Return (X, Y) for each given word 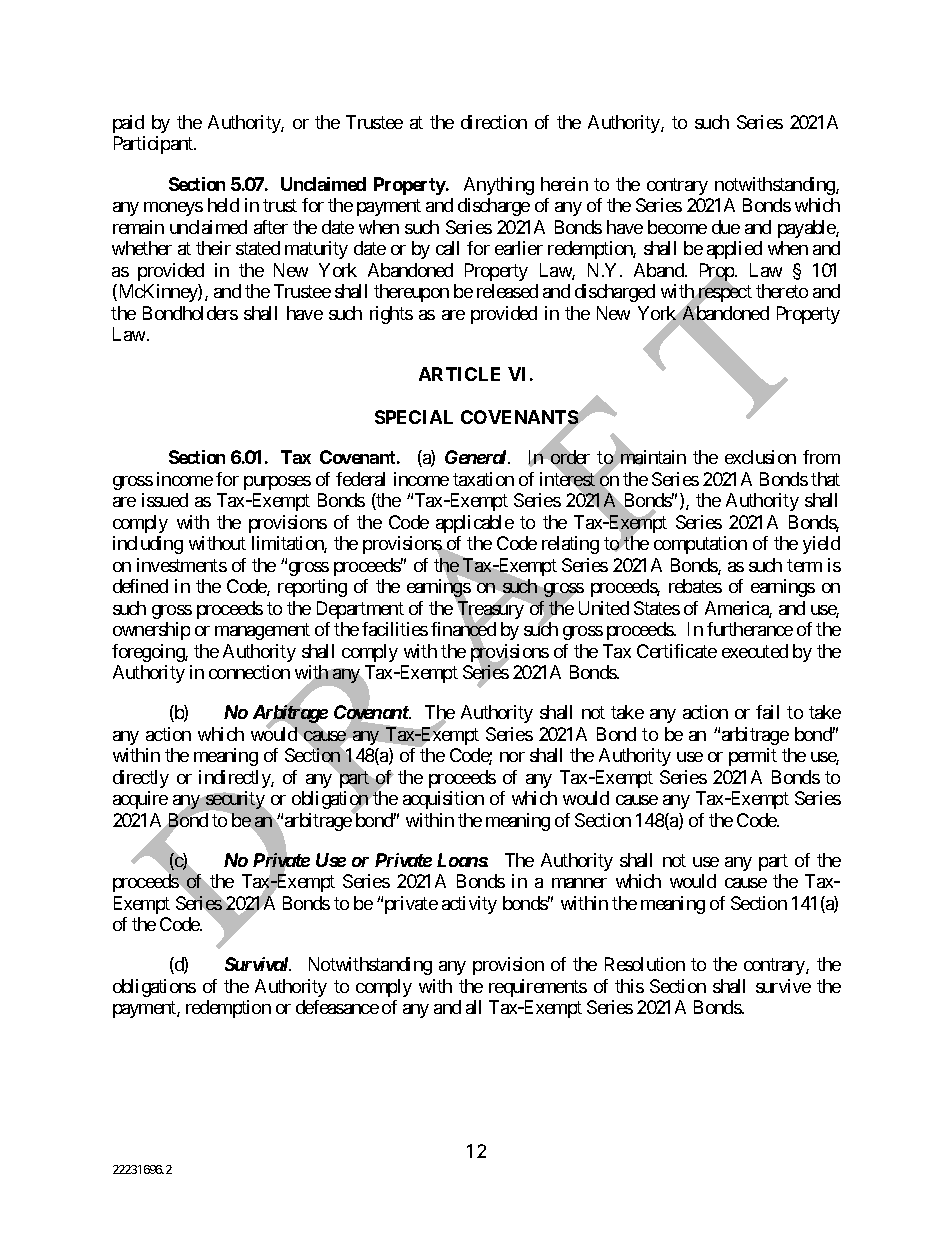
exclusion (760, 457)
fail (767, 712)
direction (494, 122)
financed (463, 630)
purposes (277, 483)
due (726, 227)
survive (783, 986)
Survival (258, 964)
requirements (538, 988)
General (477, 457)
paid (128, 124)
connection (249, 672)
